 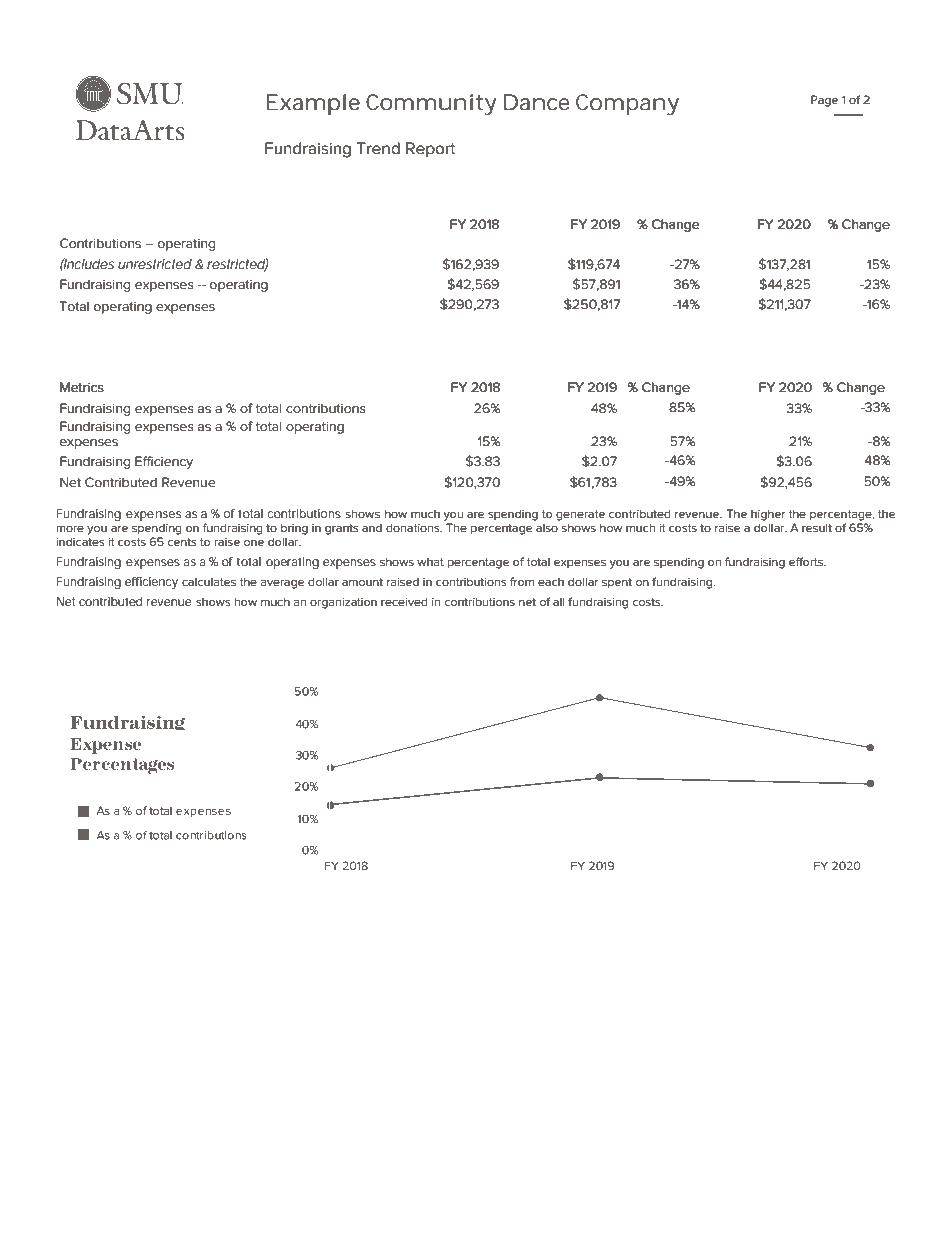 I want to click on Trend, so click(x=378, y=148).
